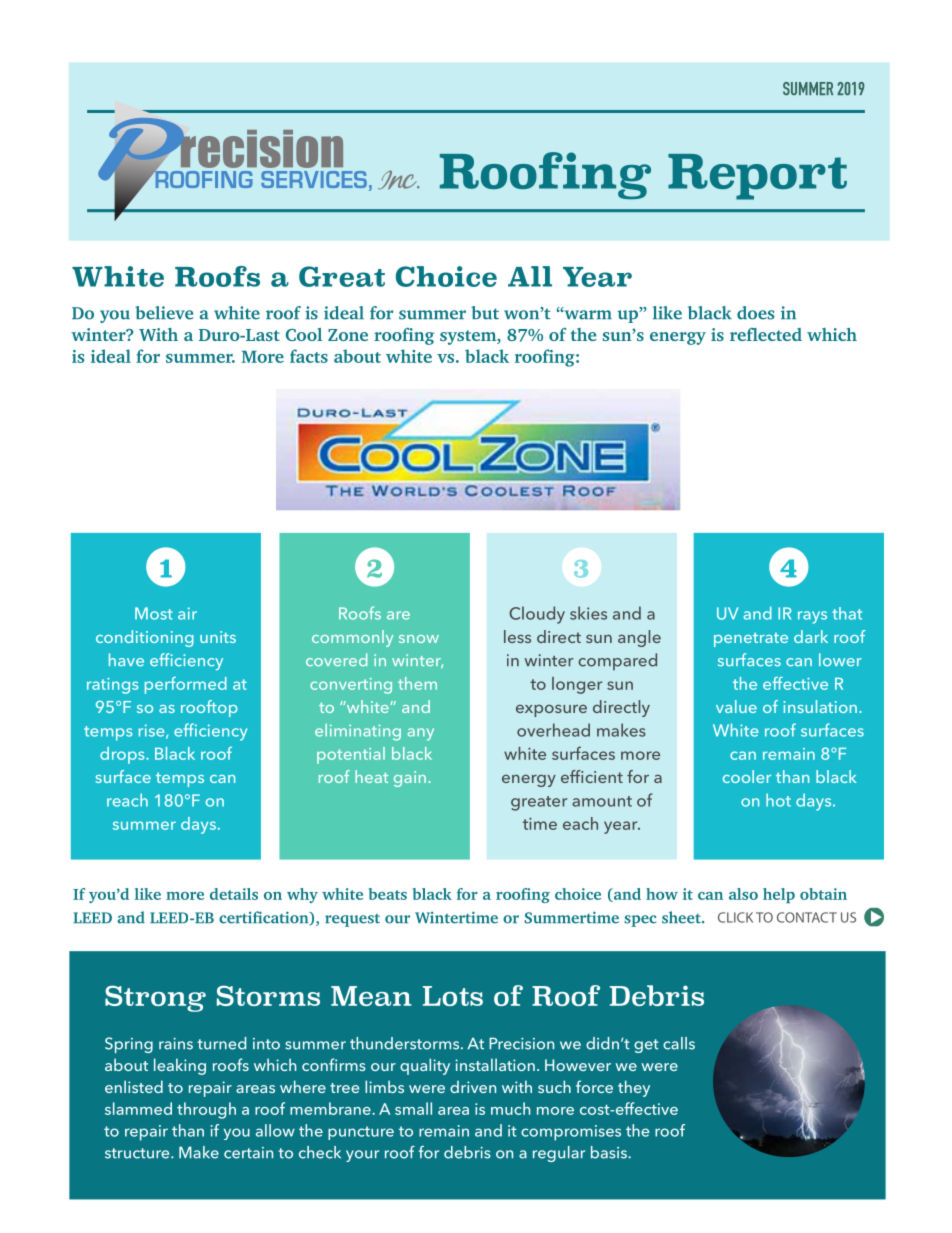 The image size is (952, 1233). I want to click on much, so click(510, 1108).
